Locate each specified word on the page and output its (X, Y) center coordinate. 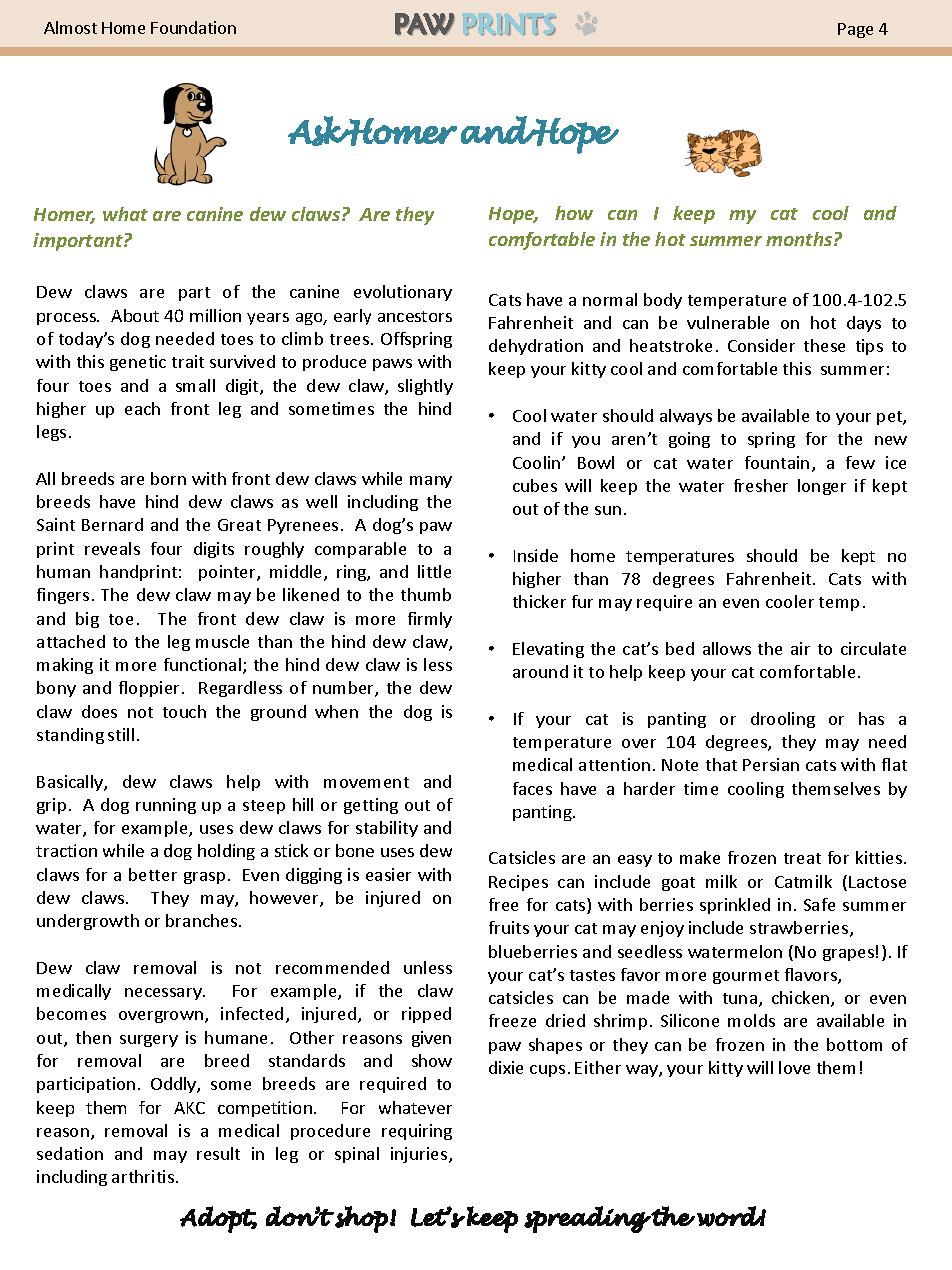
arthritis (143, 1176)
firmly (430, 620)
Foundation (193, 27)
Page (855, 30)
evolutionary (403, 293)
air (800, 648)
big (87, 620)
